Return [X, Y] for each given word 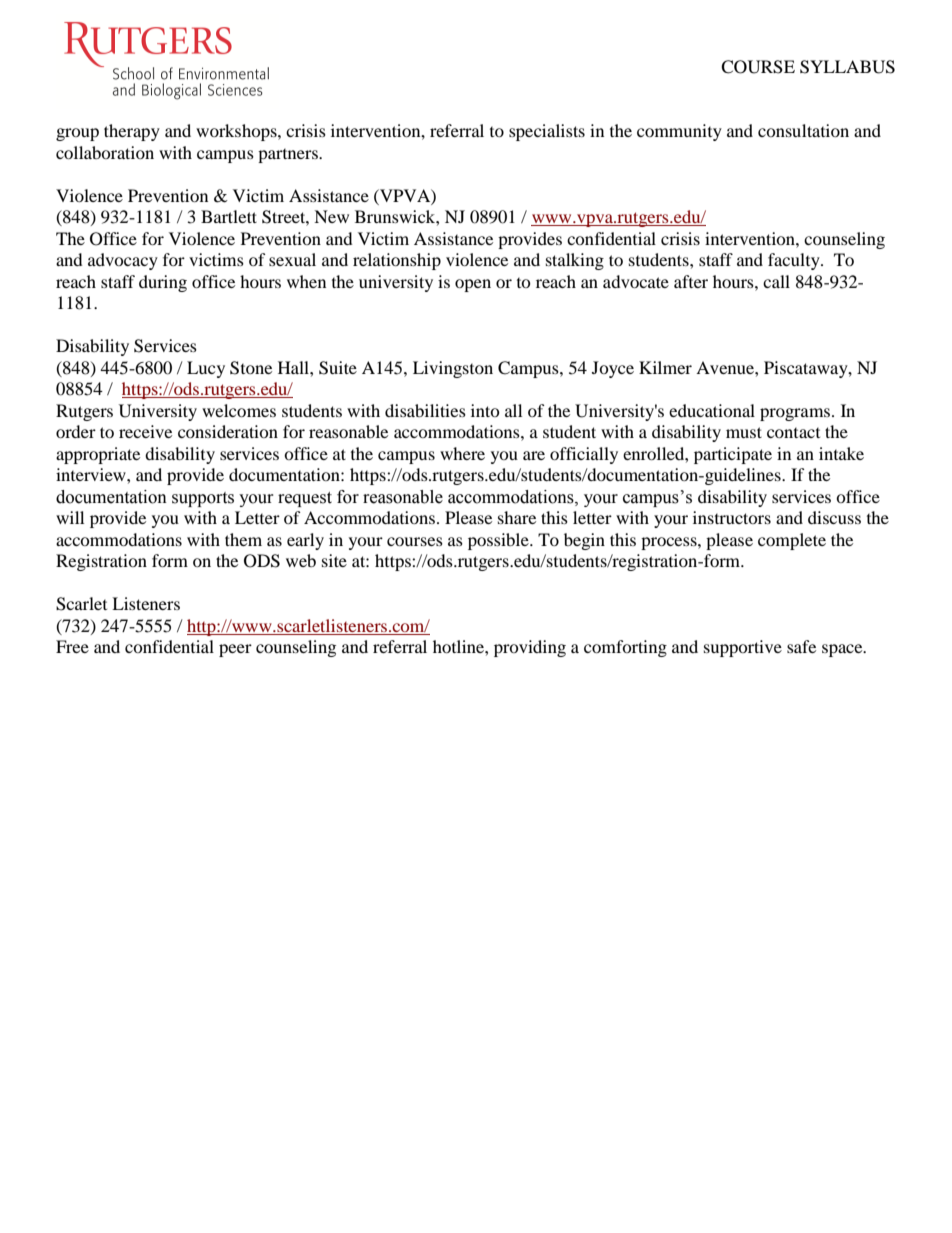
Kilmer [665, 367]
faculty [795, 261]
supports [203, 499]
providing [530, 648]
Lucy [206, 369]
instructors [732, 517]
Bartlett [229, 216]
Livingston [453, 369]
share [517, 517]
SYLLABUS [847, 67]
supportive [743, 648]
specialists [547, 132]
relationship [397, 261]
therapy [132, 132]
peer [235, 650]
